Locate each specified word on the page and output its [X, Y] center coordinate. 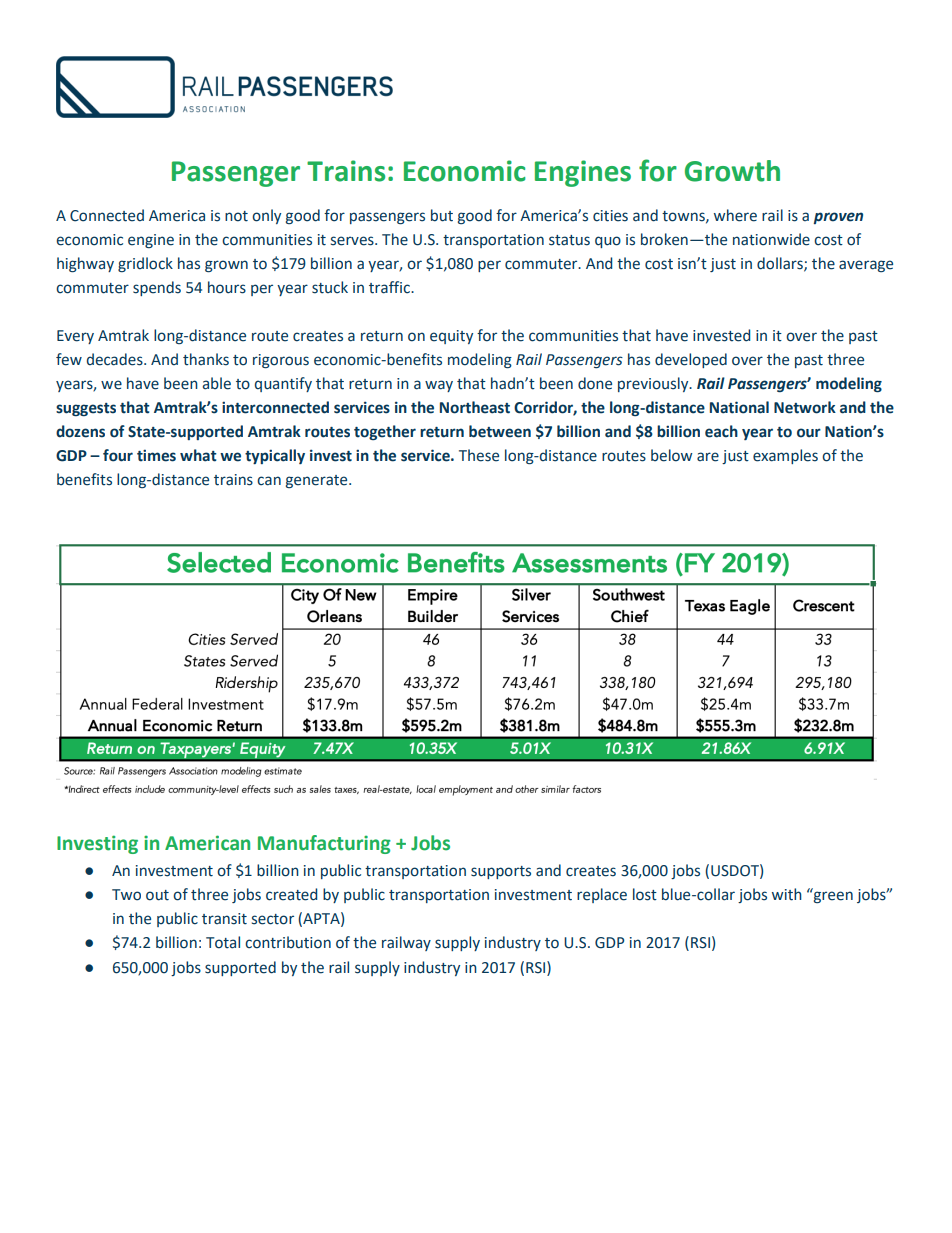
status [569, 240]
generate [318, 481]
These [479, 455]
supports [501, 872]
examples [785, 456]
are [708, 457]
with [787, 894]
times [156, 455]
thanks [206, 359]
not [236, 216]
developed [691, 360]
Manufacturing [324, 844]
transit [224, 919]
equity [451, 337]
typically [275, 456]
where [735, 215]
